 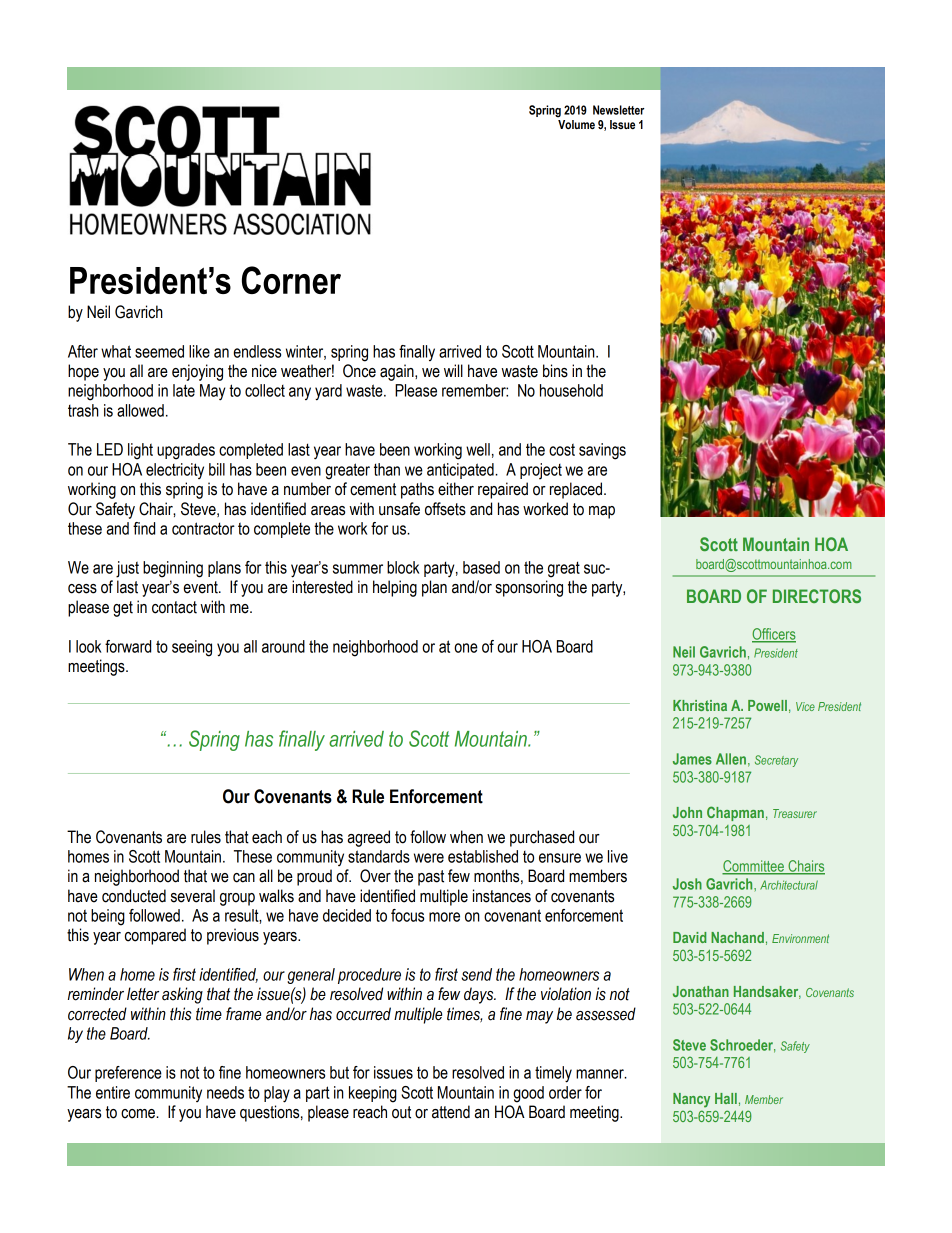 I want to click on preference, so click(x=128, y=1074).
